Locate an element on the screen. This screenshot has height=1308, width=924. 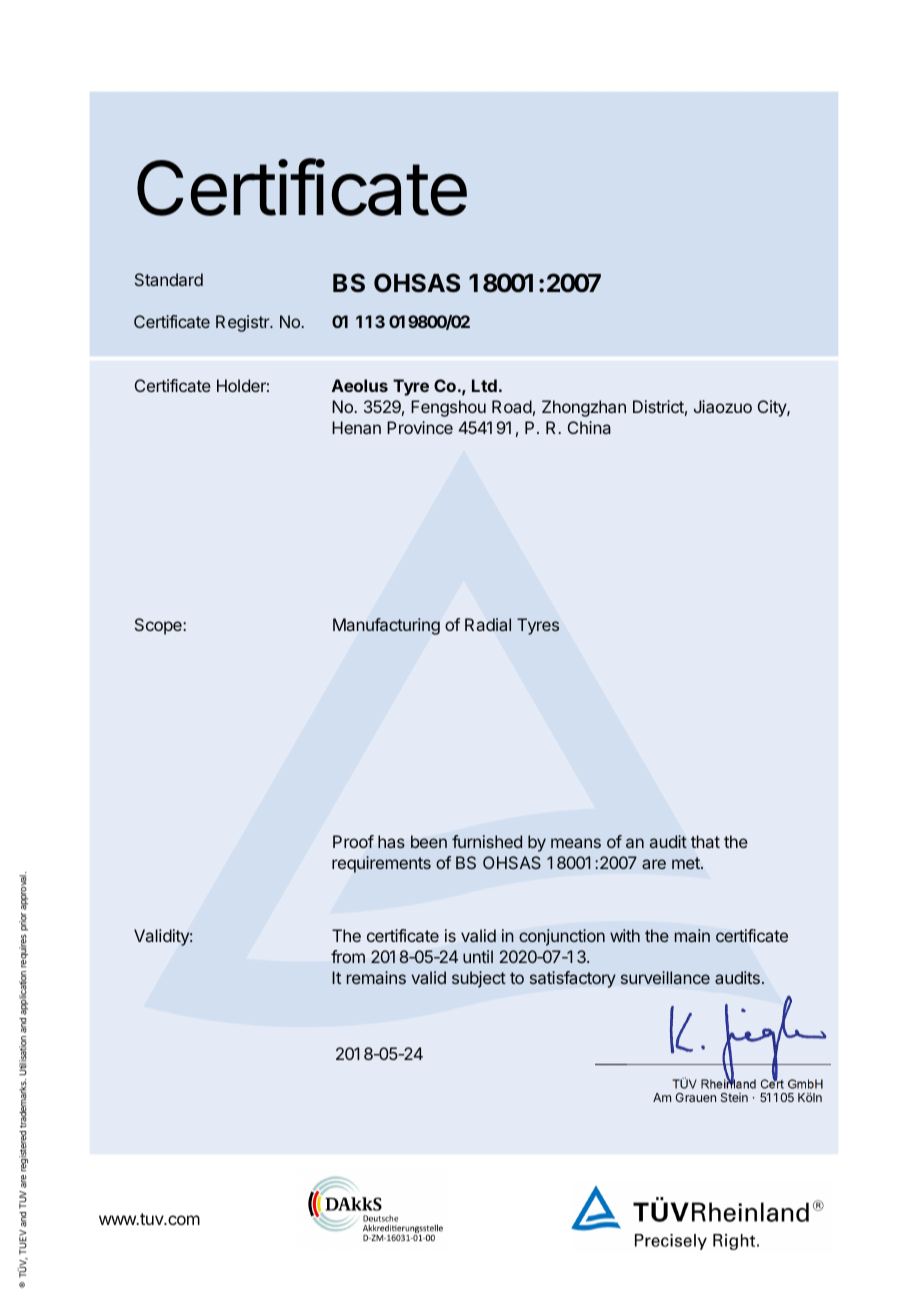
Radial is located at coordinates (488, 625).
